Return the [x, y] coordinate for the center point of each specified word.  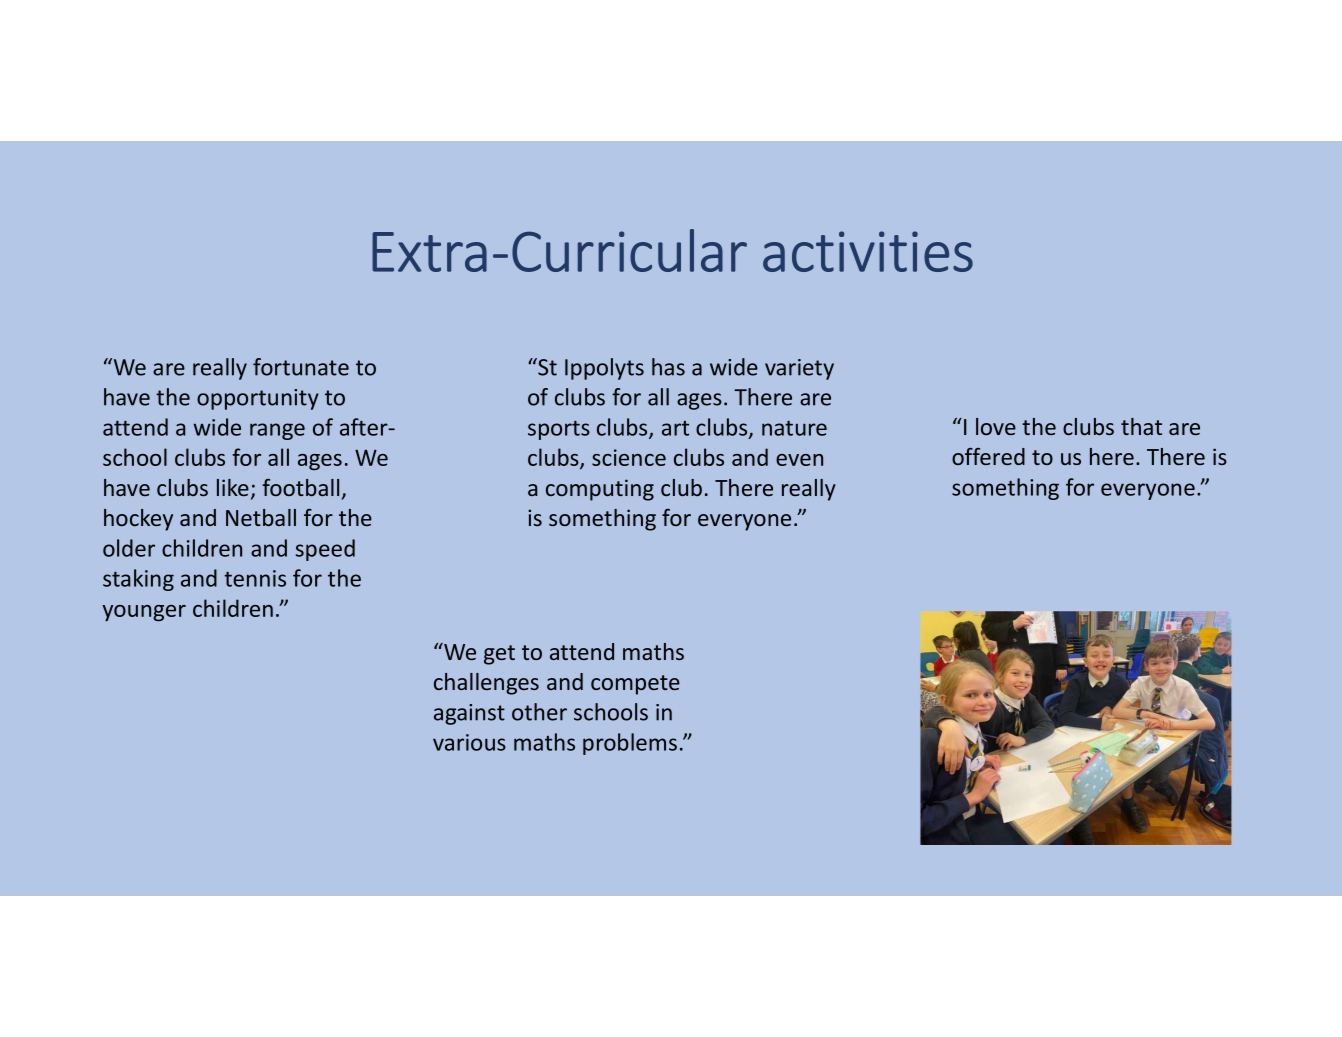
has [668, 367]
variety [799, 369]
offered [988, 456]
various [469, 742]
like [233, 487]
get [499, 655]
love [996, 426]
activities [868, 251]
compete [635, 685]
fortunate [301, 367]
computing [600, 490]
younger [144, 613]
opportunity [258, 399]
